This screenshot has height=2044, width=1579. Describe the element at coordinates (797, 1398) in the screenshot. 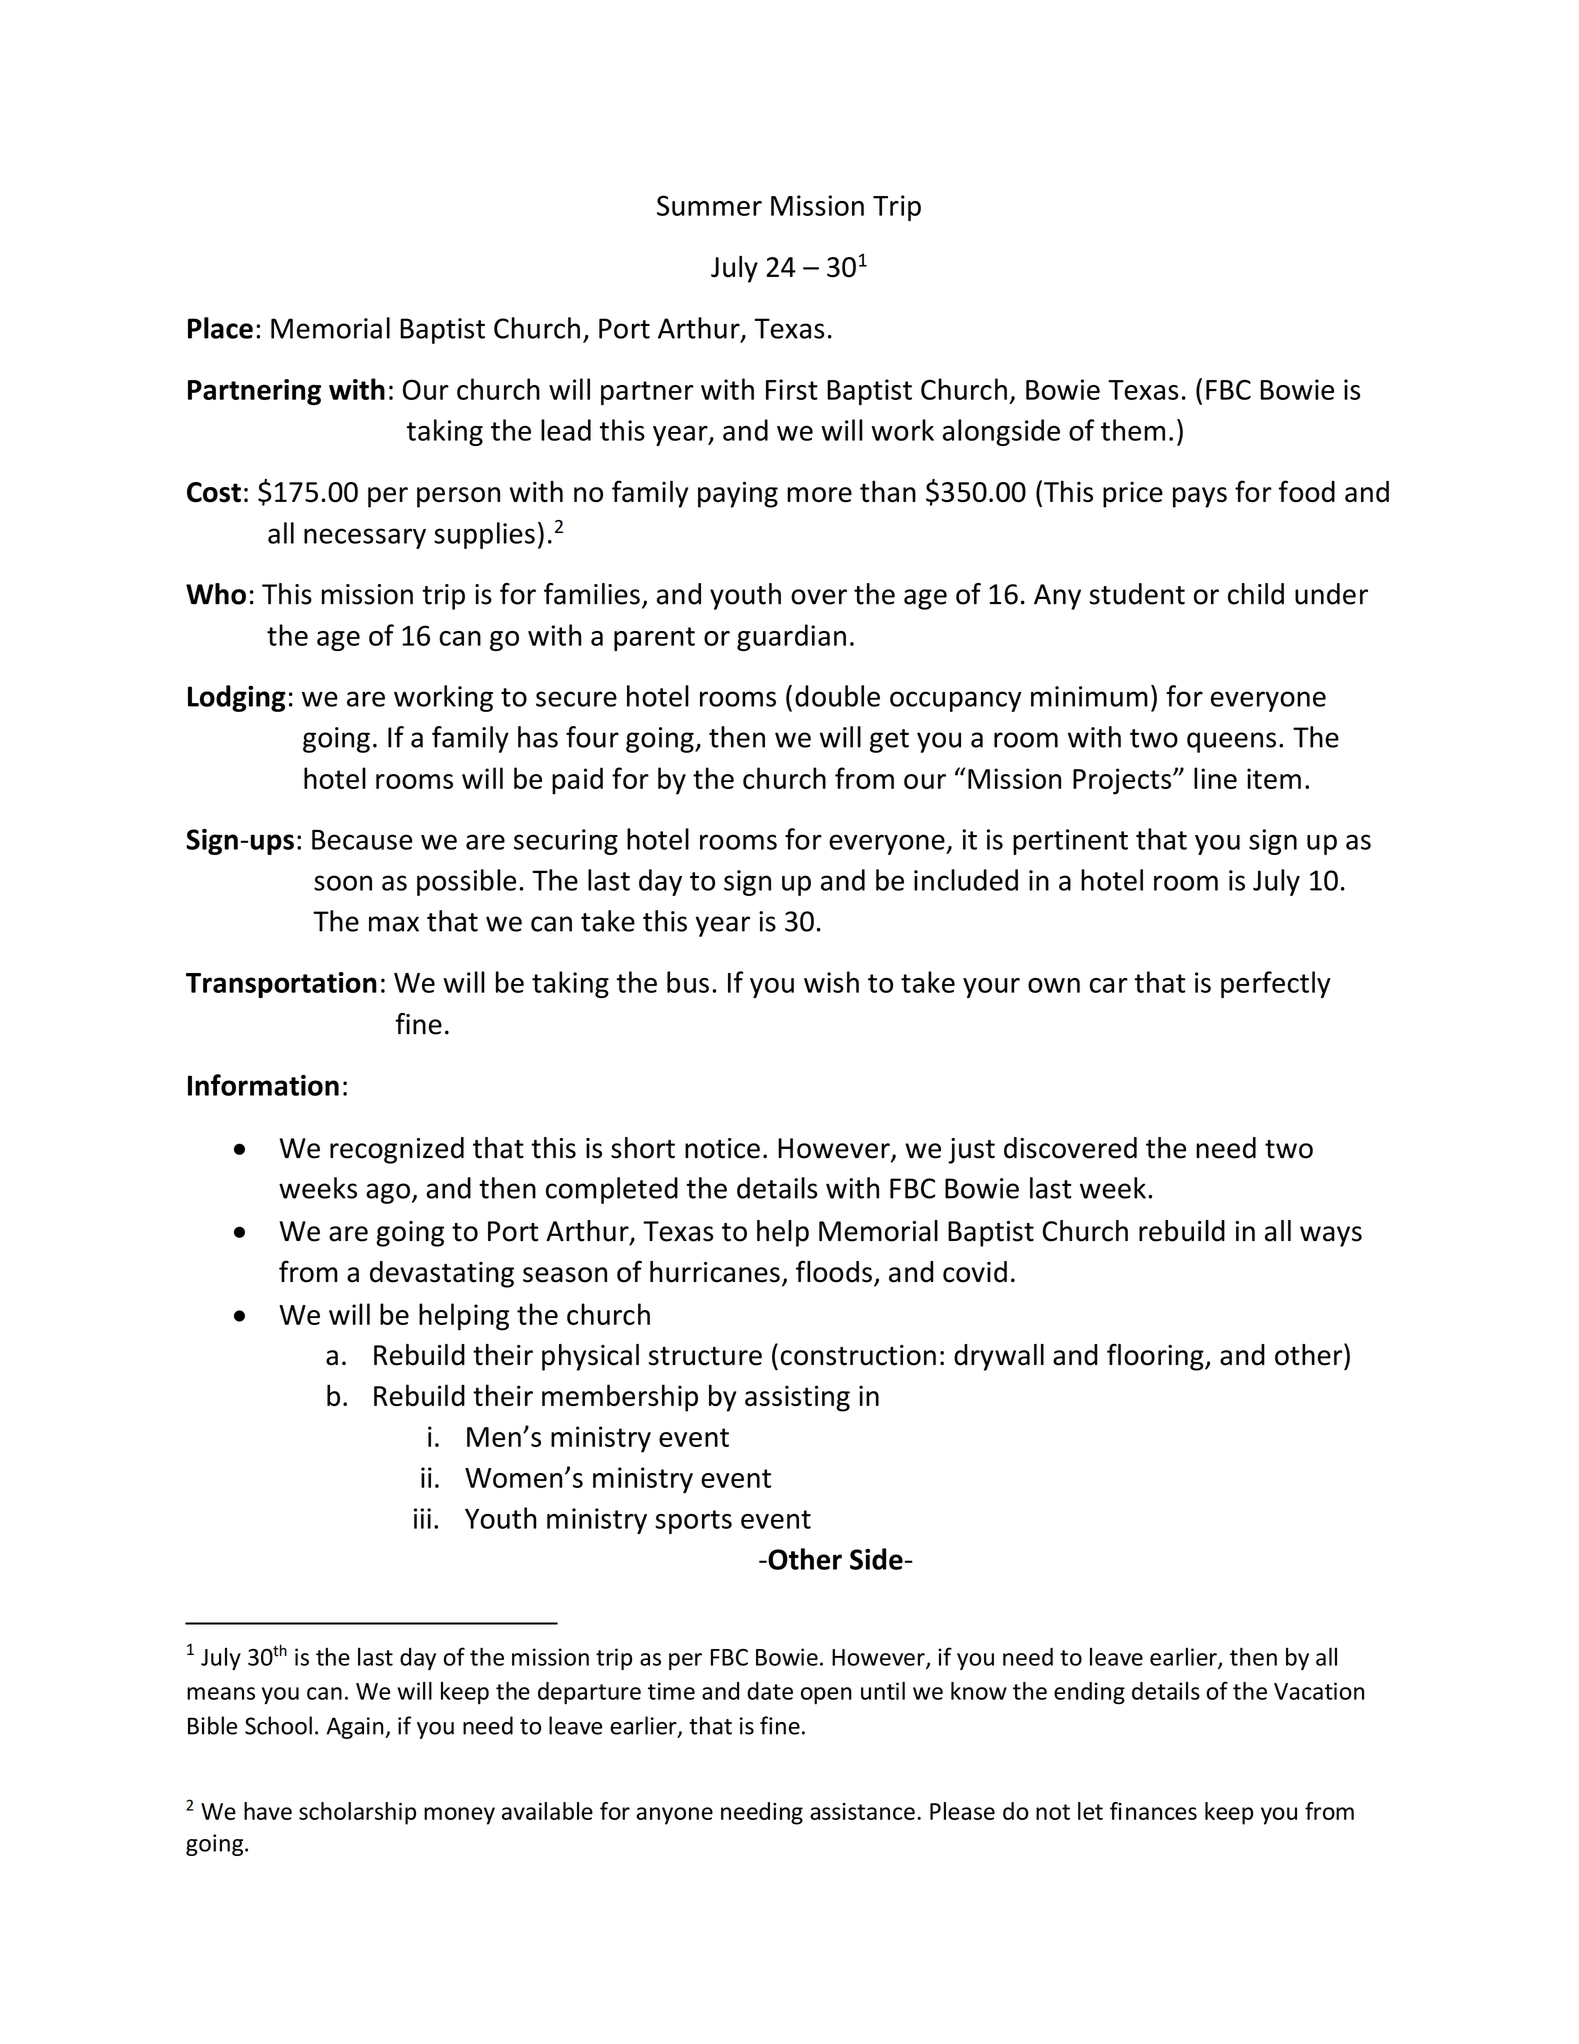

I see `assisting` at that location.
